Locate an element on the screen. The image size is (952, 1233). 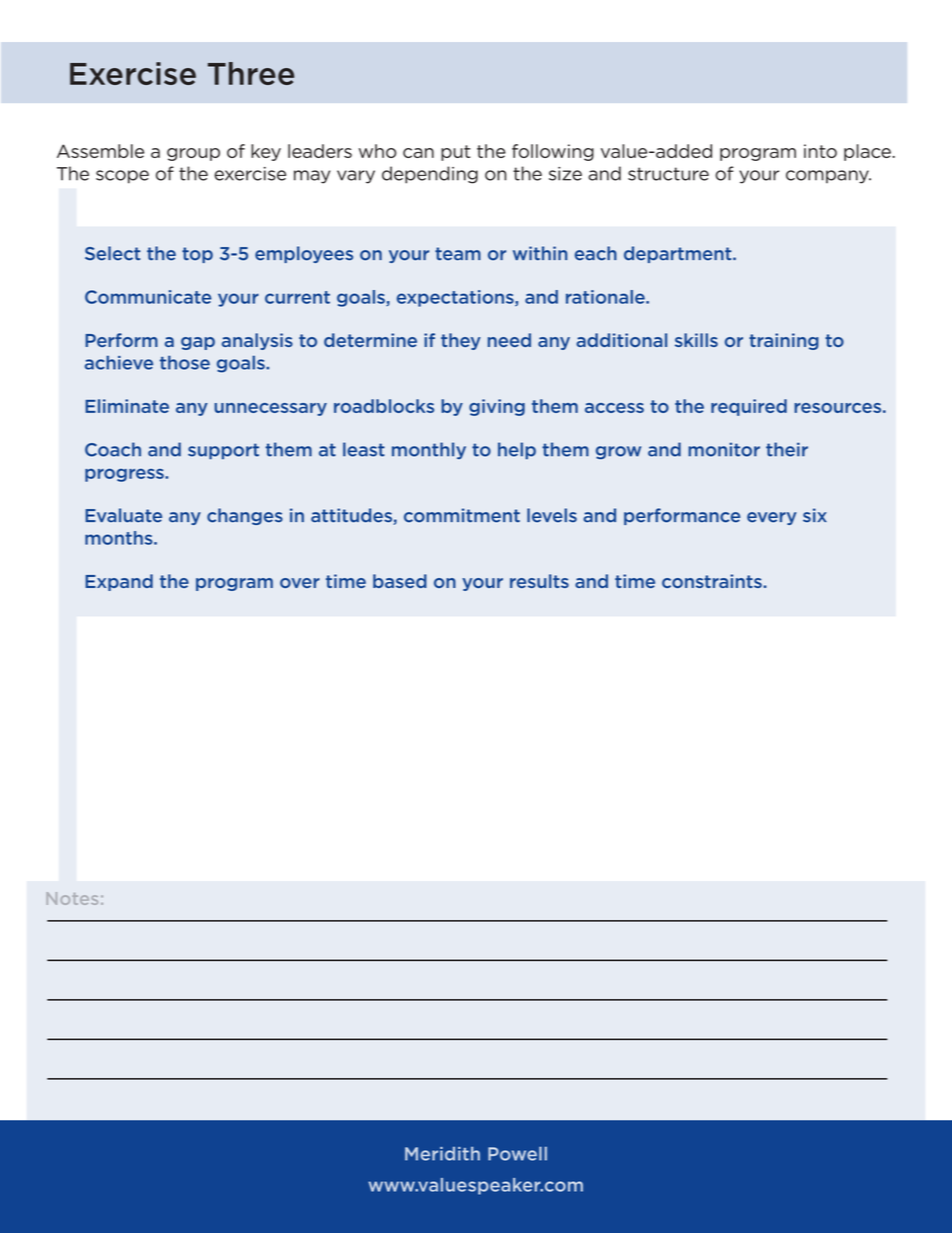
results is located at coordinates (539, 581).
